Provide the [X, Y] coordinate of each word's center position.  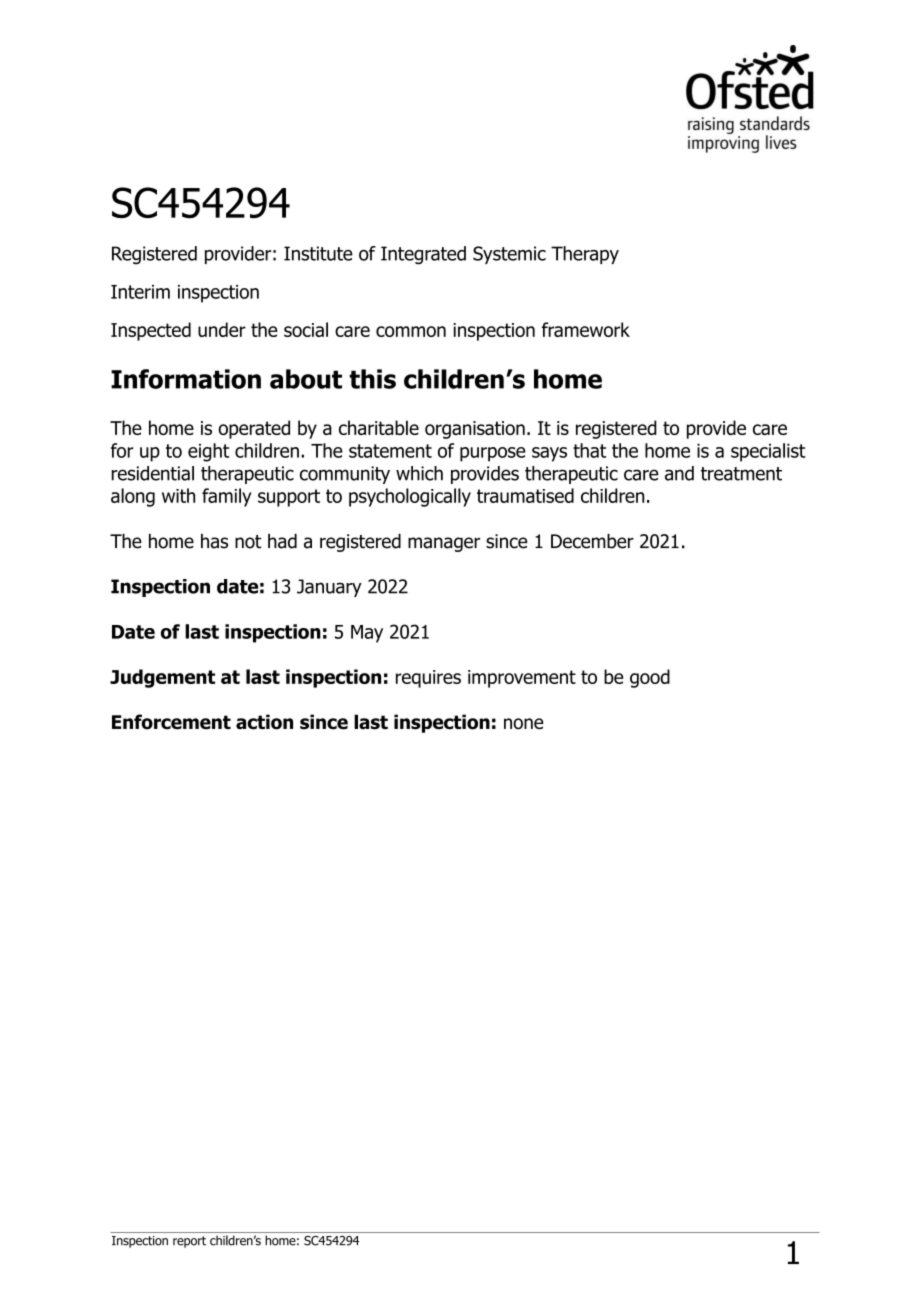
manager [444, 544]
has [214, 541]
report [189, 1242]
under [222, 329]
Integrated [423, 255]
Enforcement [171, 722]
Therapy [585, 255]
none [524, 724]
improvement [522, 679]
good [650, 678]
